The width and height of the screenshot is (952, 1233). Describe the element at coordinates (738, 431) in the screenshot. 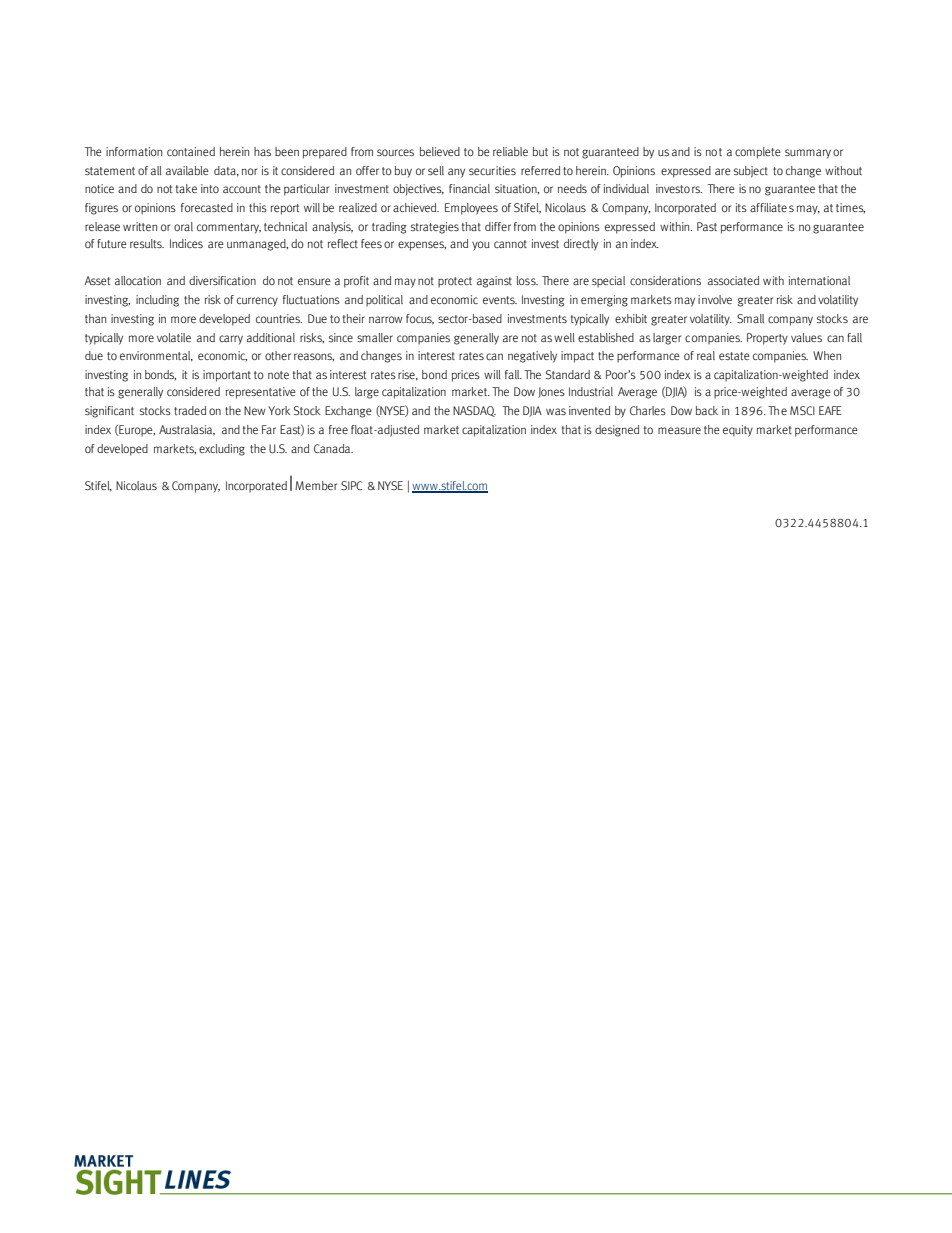

I see `equity` at that location.
